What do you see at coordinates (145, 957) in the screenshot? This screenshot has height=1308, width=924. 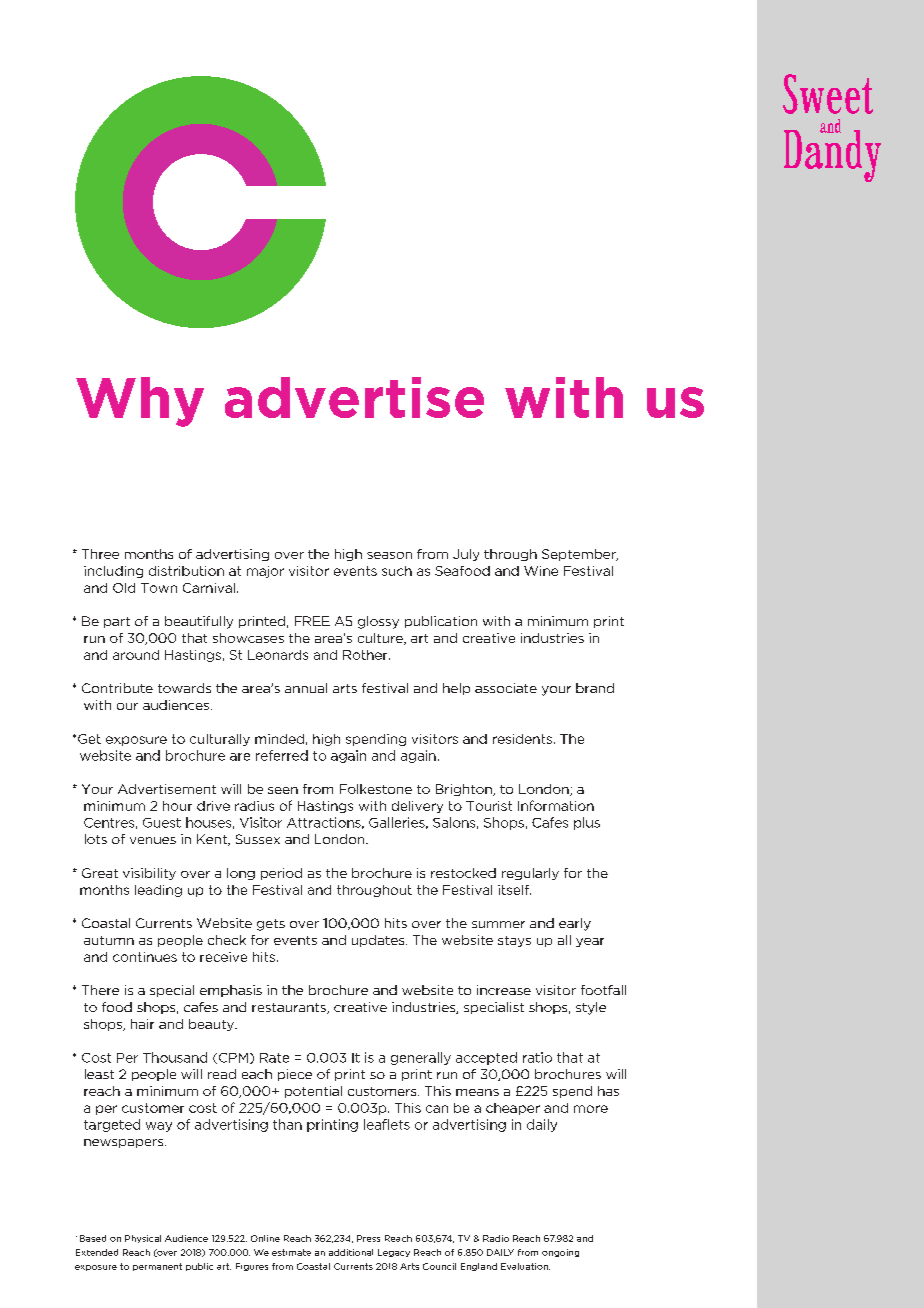 I see `continues` at bounding box center [145, 957].
